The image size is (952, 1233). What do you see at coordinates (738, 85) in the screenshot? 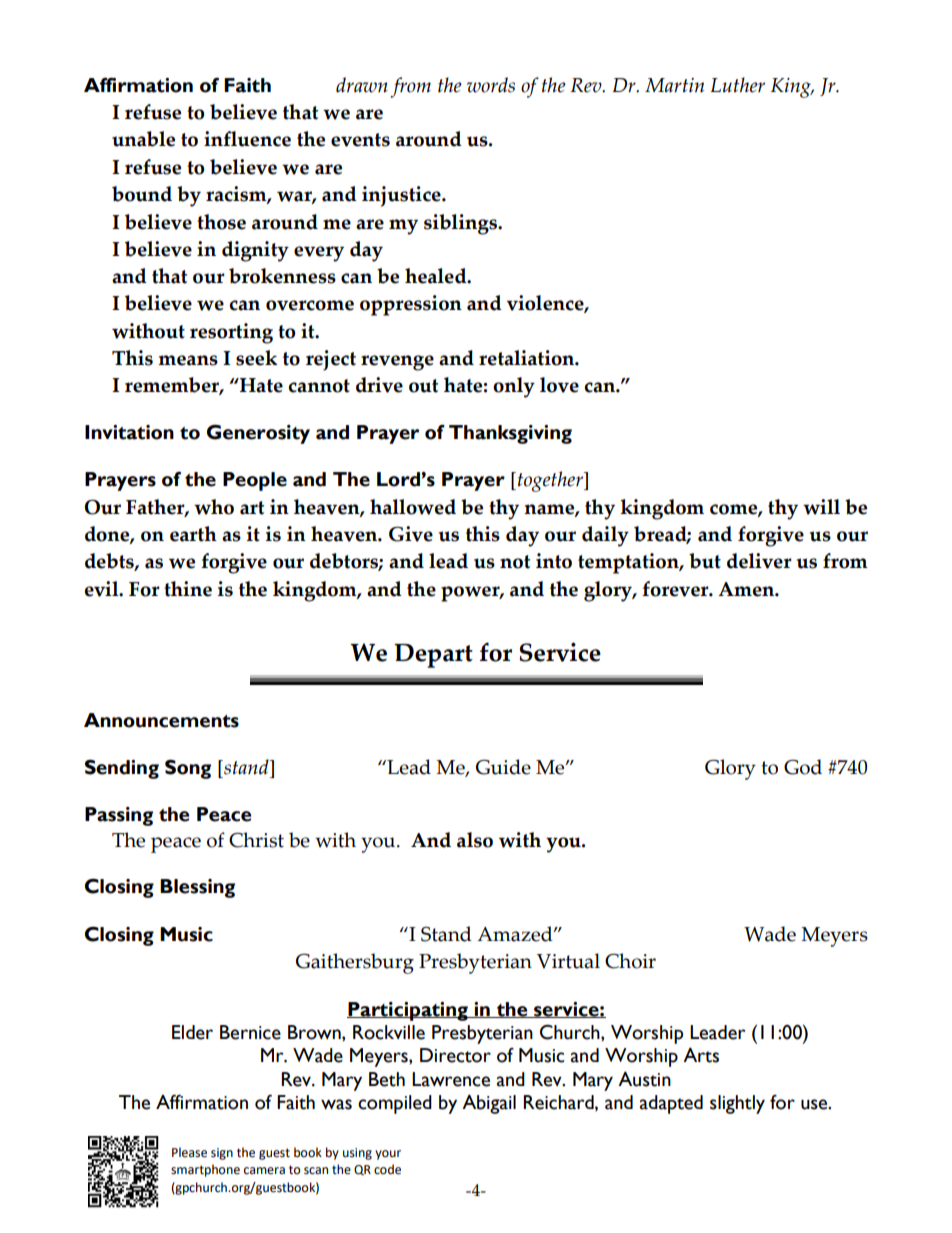
I see `Luther` at bounding box center [738, 85].
